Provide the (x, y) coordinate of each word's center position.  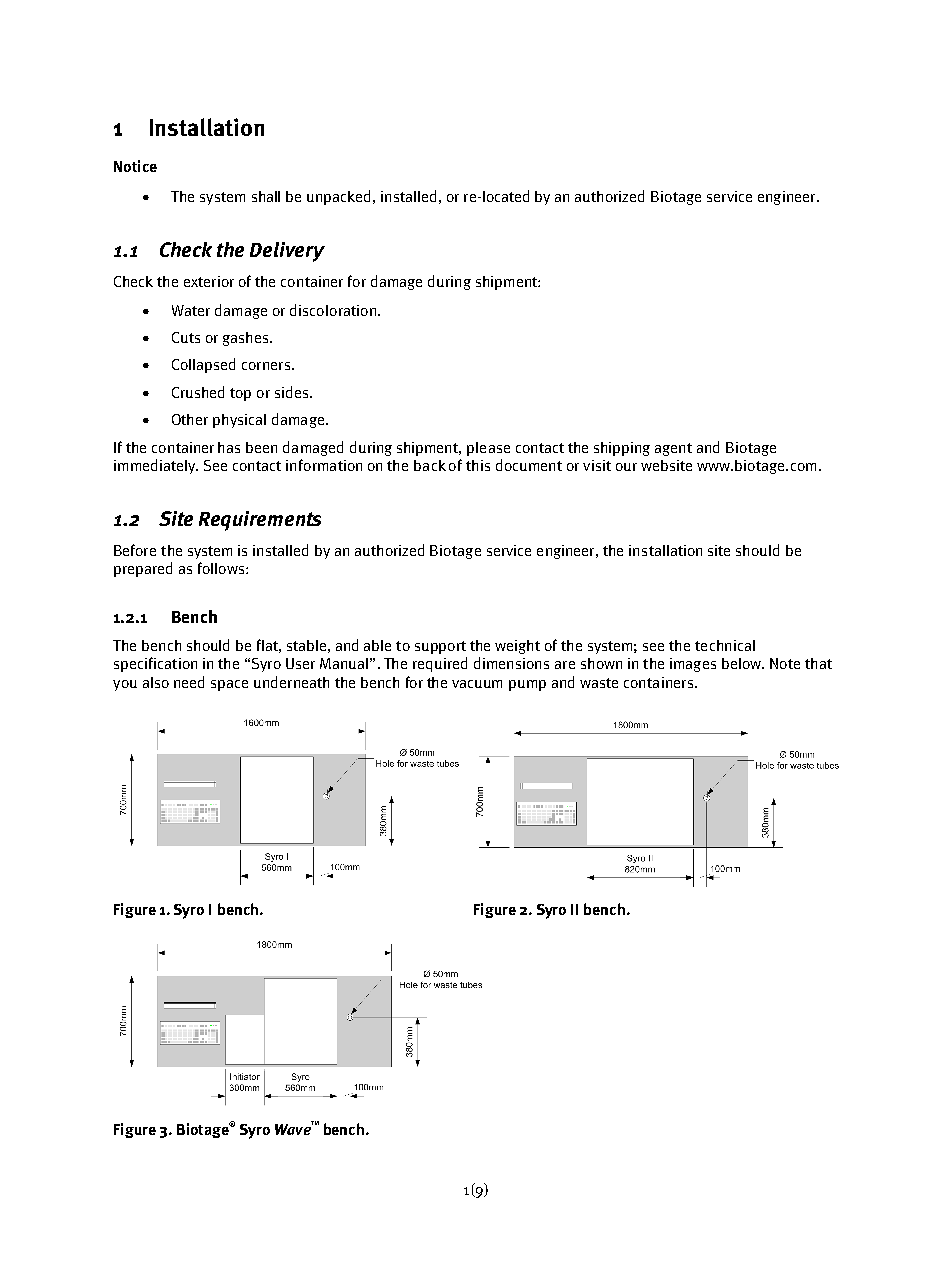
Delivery (287, 252)
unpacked (340, 197)
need (189, 682)
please (488, 449)
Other (190, 419)
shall (266, 196)
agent (673, 449)
